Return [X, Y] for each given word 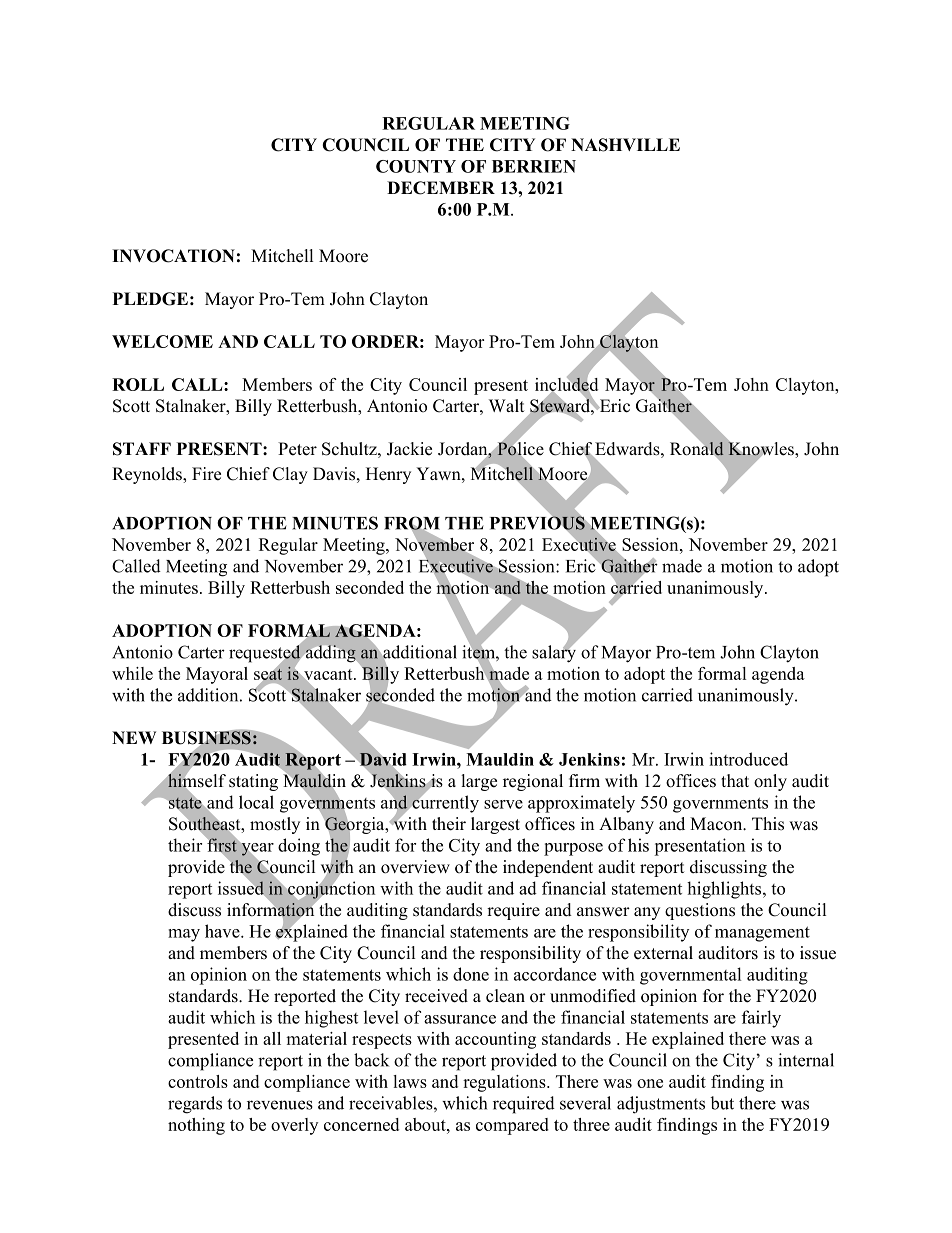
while [132, 673]
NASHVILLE [625, 145]
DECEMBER [441, 188]
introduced [748, 759]
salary [554, 653]
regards [195, 1105]
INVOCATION [173, 256]
